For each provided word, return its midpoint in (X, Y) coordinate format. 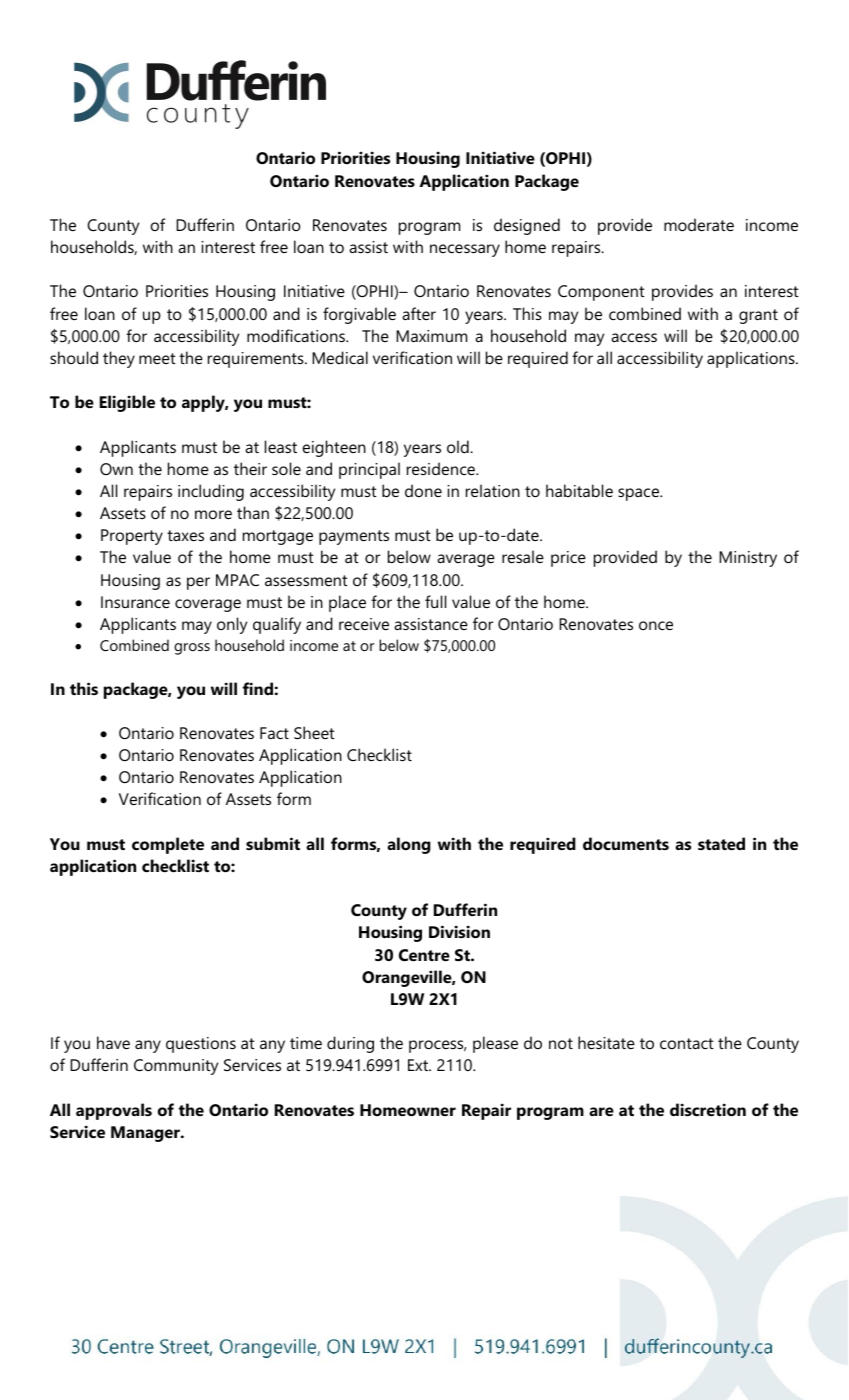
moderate (699, 224)
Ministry (748, 559)
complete (168, 845)
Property (132, 537)
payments (354, 537)
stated (721, 843)
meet (157, 358)
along (409, 845)
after (419, 313)
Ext (419, 1065)
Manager (146, 1134)
